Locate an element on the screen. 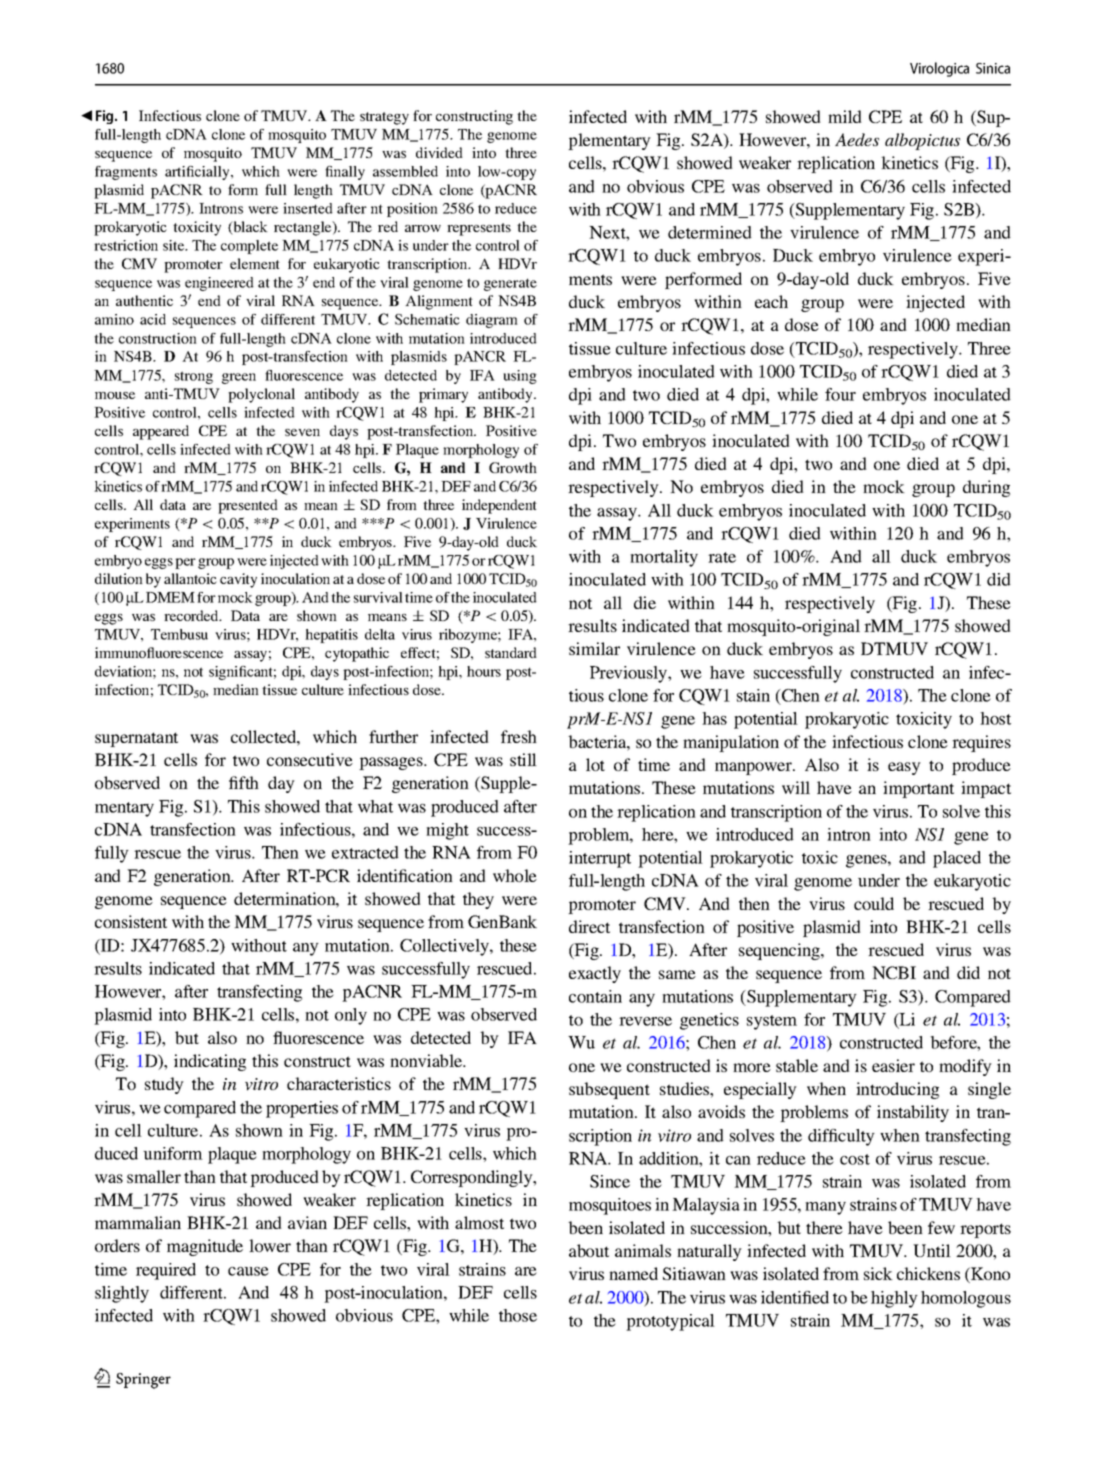  those is located at coordinates (518, 1315).
